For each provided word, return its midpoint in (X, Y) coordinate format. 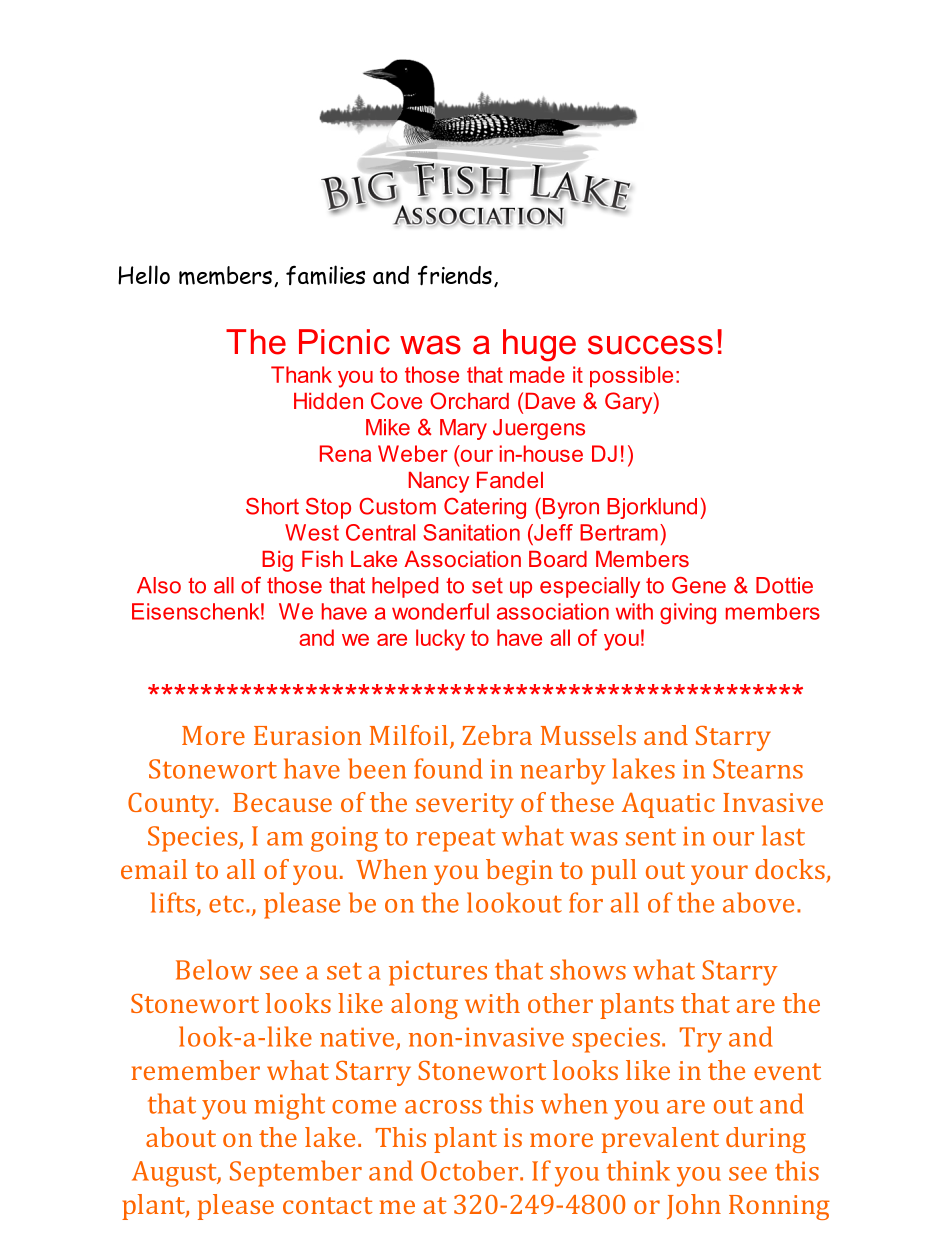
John (694, 1206)
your (719, 875)
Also (159, 585)
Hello (144, 275)
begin (519, 872)
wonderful (440, 611)
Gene (699, 585)
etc (226, 904)
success (650, 345)
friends (455, 275)
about (181, 1137)
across (443, 1107)
